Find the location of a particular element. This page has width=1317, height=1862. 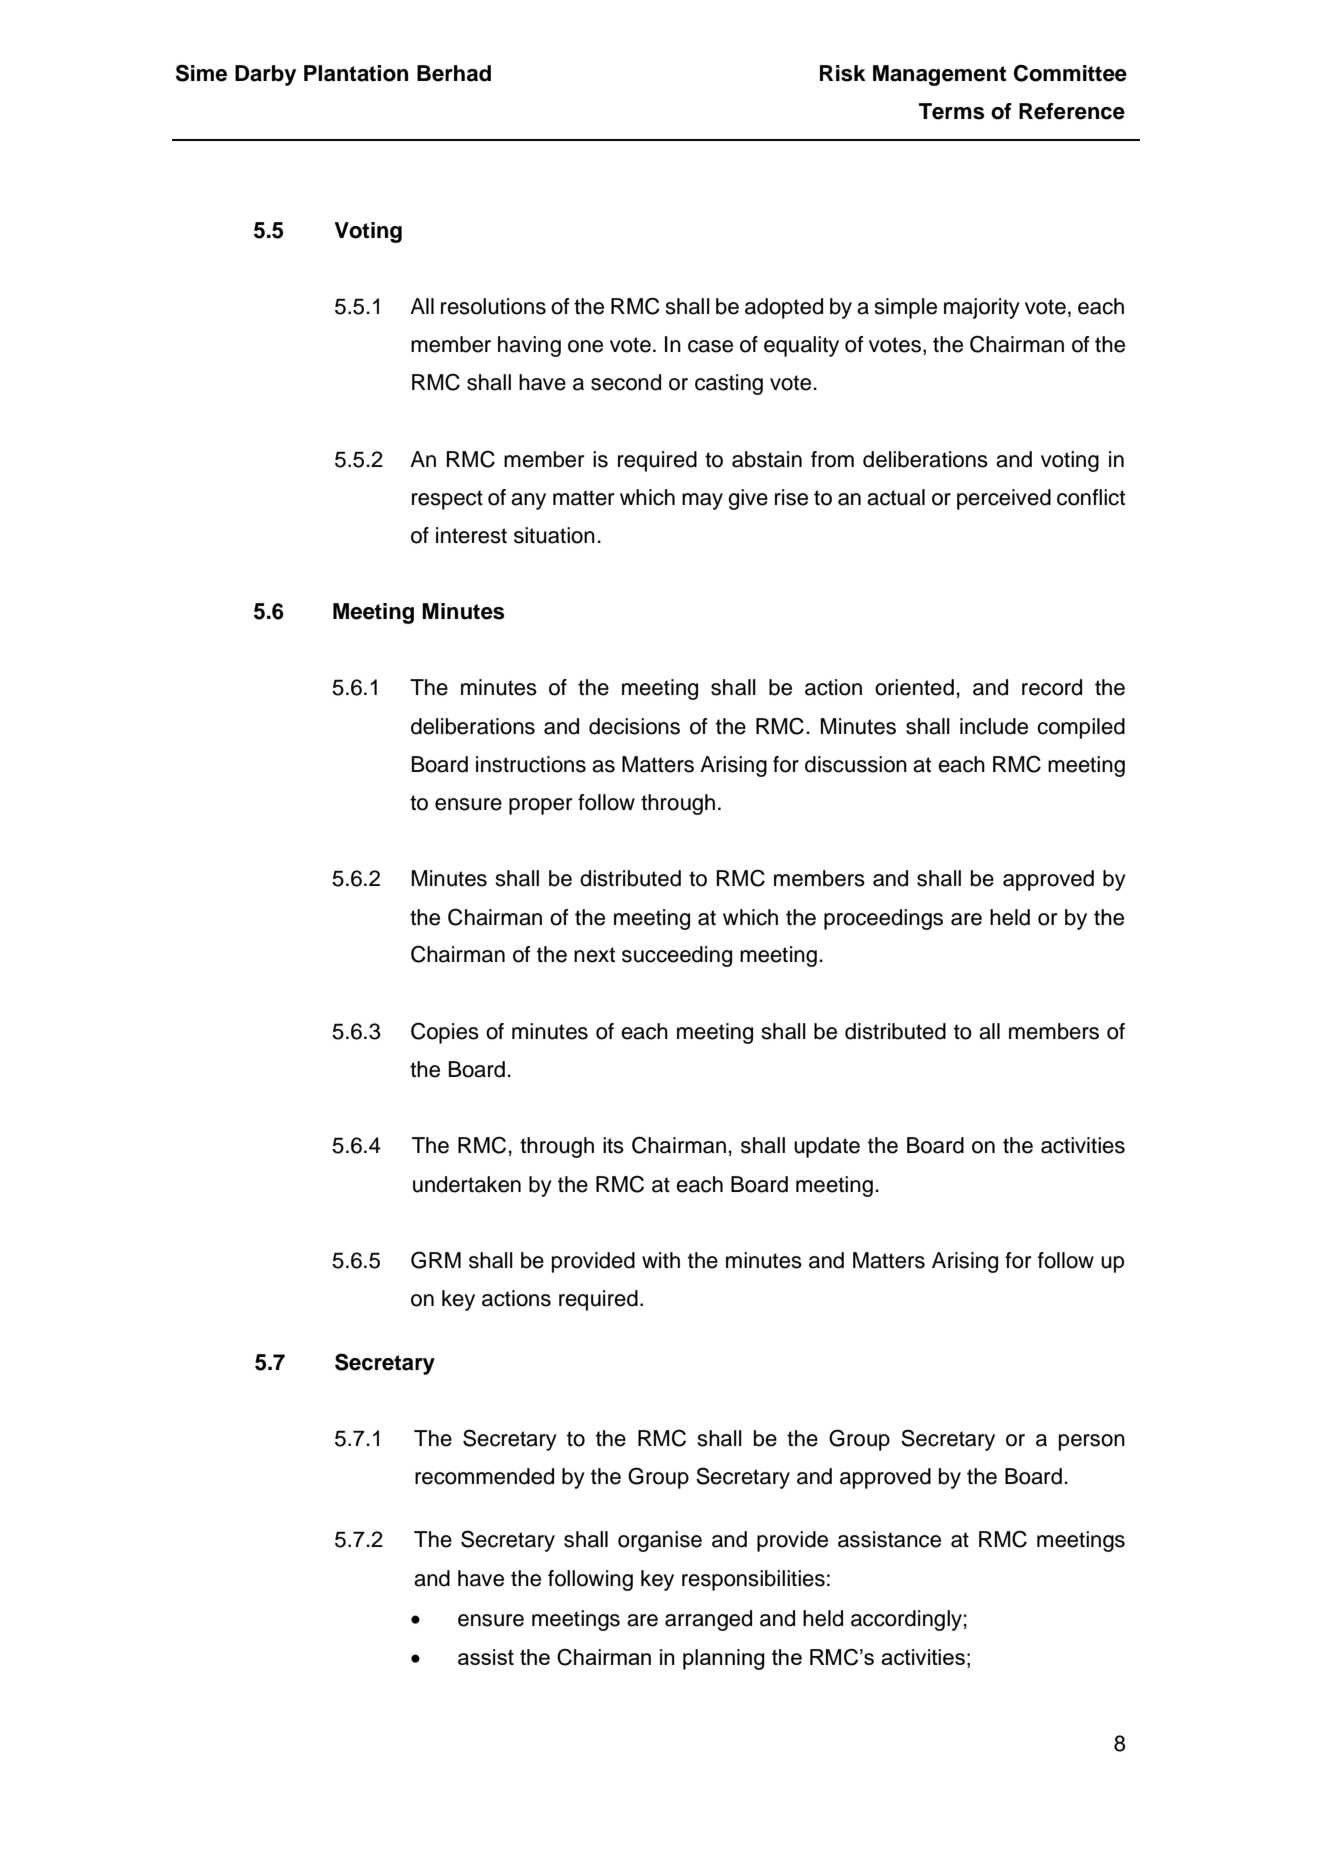

update is located at coordinates (827, 1147).
